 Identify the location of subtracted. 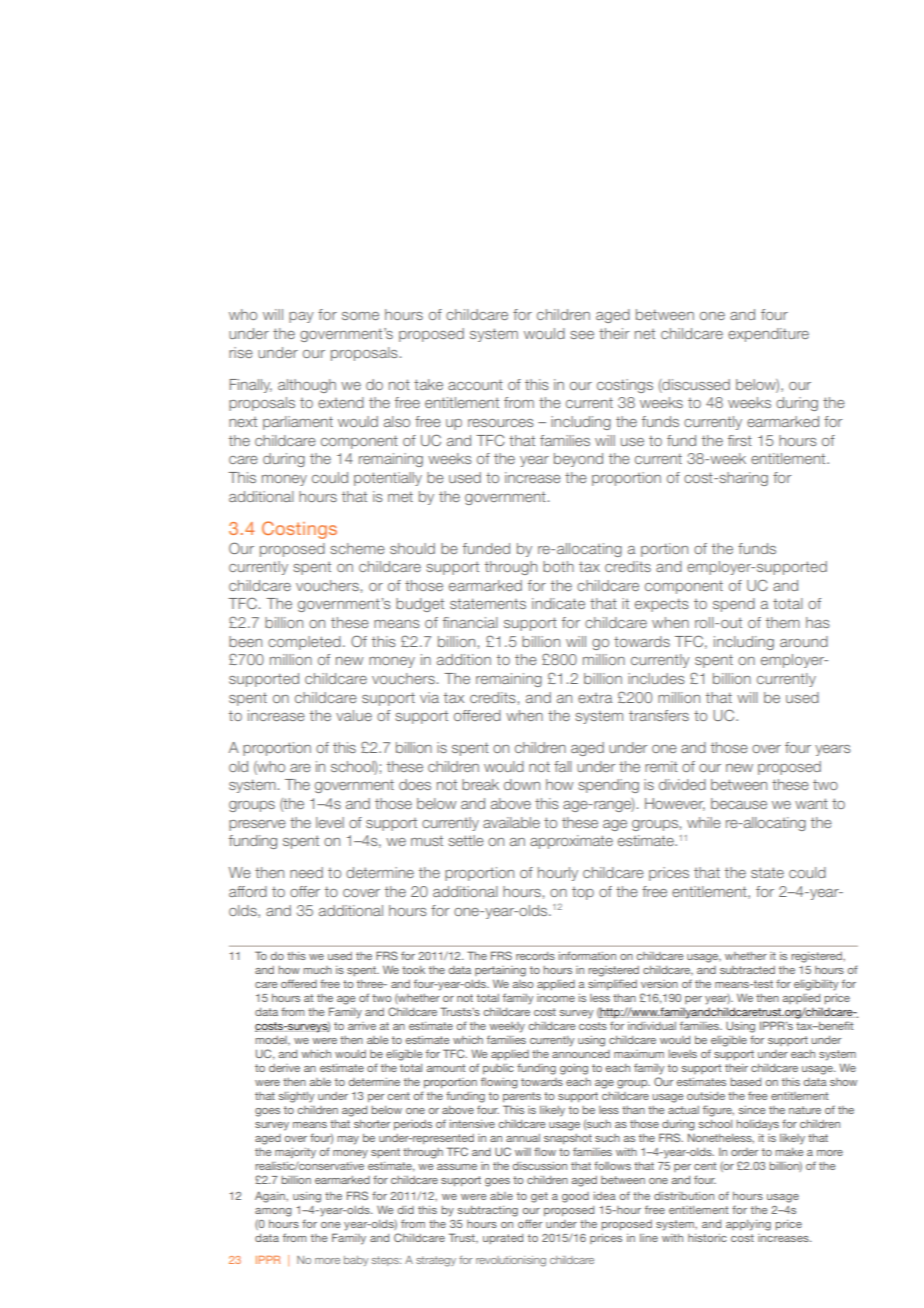
(747, 970).
